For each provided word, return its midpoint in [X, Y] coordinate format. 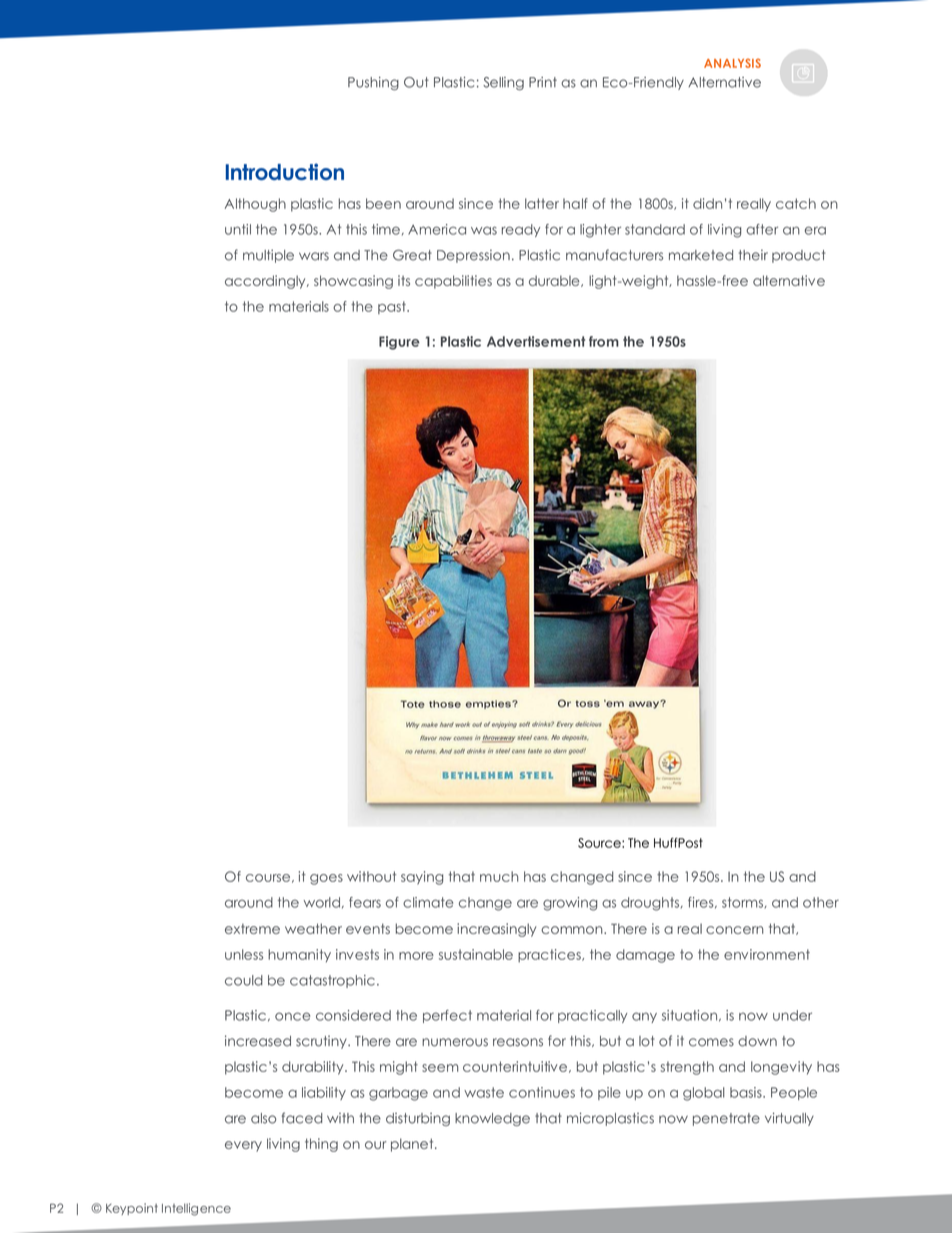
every [243, 1146]
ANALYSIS [732, 63]
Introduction [285, 171]
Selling [503, 83]
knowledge [492, 1119]
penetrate [726, 1119]
